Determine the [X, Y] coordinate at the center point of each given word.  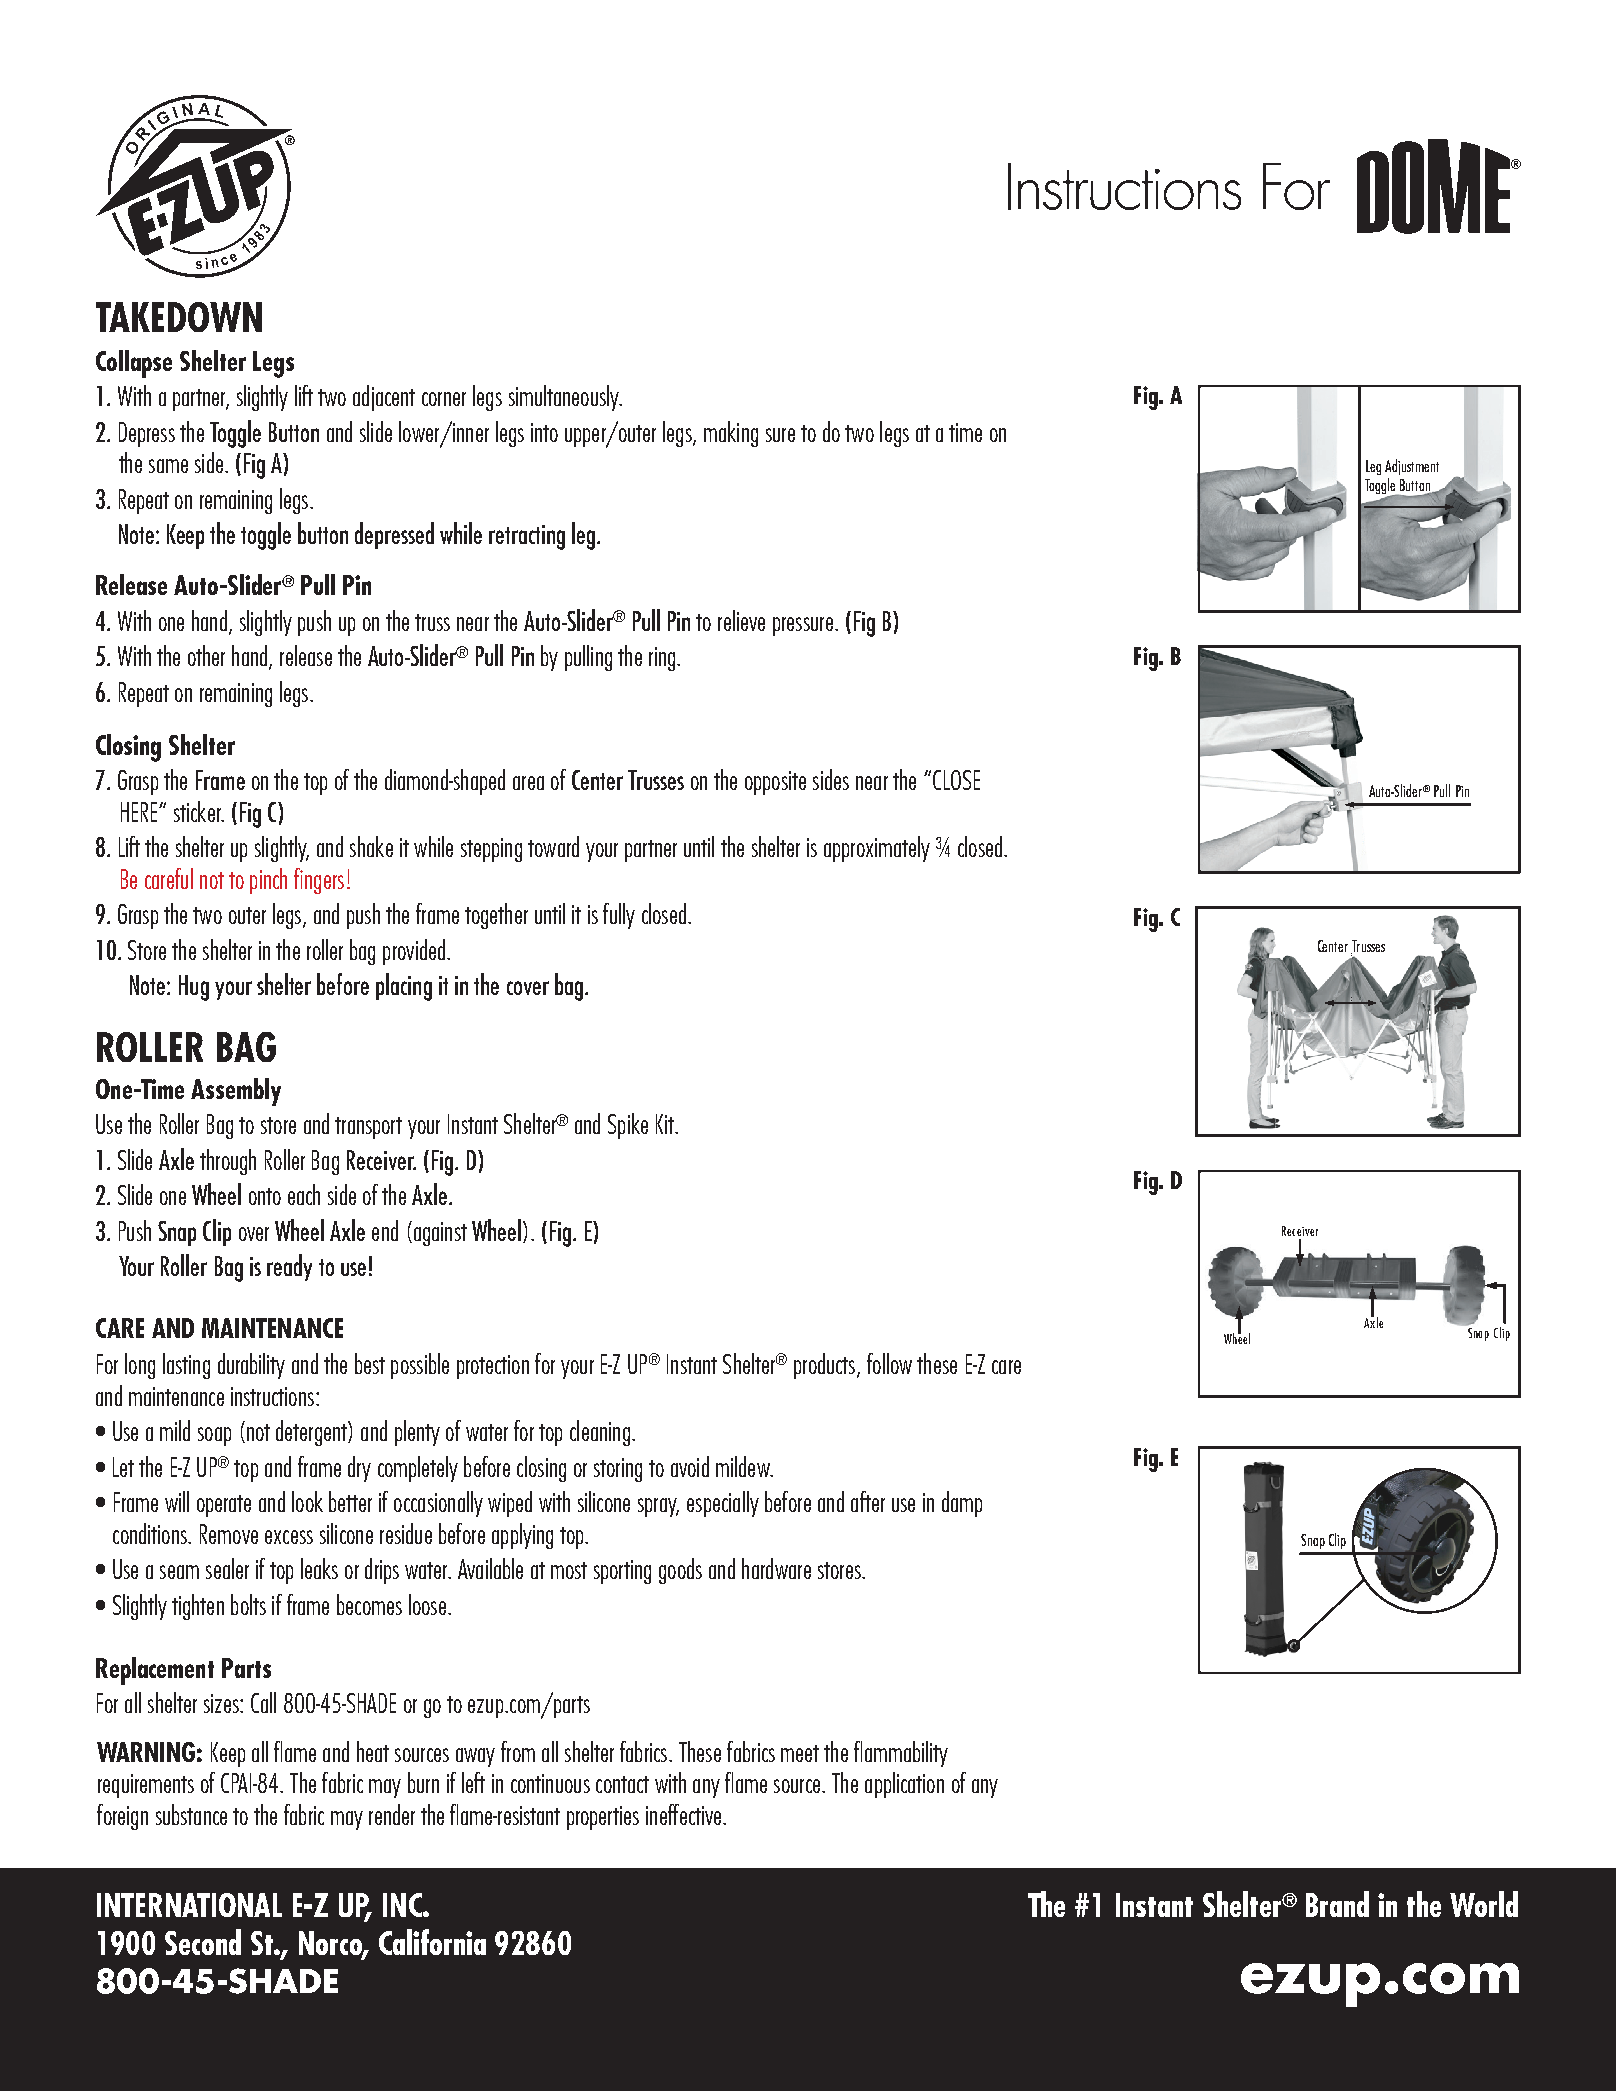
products [826, 1366]
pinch [268, 881]
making [731, 434]
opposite [775, 783]
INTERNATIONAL [189, 1905]
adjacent [384, 398]
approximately [877, 849]
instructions [272, 1396]
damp [962, 1504]
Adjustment [1412, 467]
